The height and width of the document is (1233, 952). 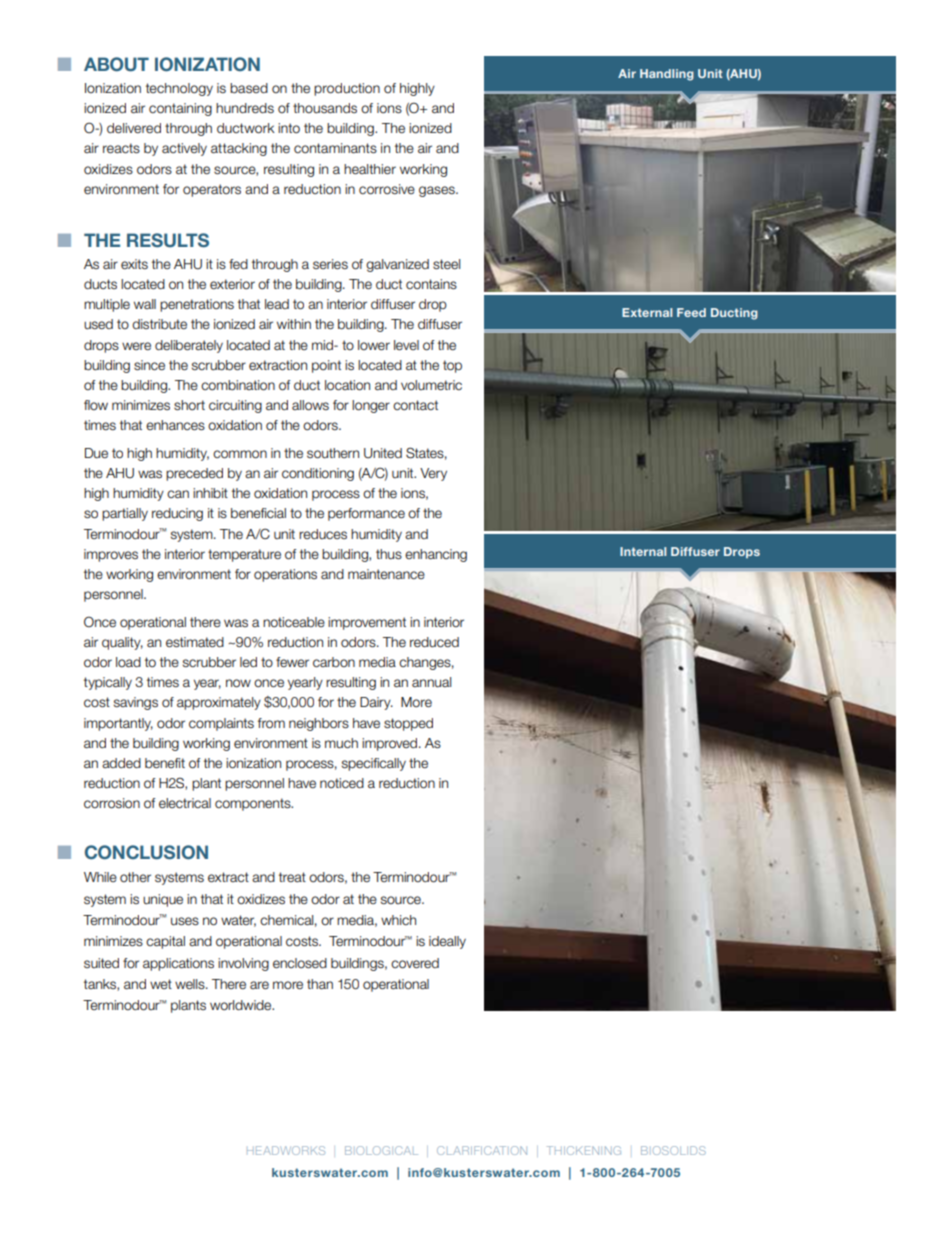 What do you see at coordinates (325, 108) in the document?
I see `thousands` at bounding box center [325, 108].
